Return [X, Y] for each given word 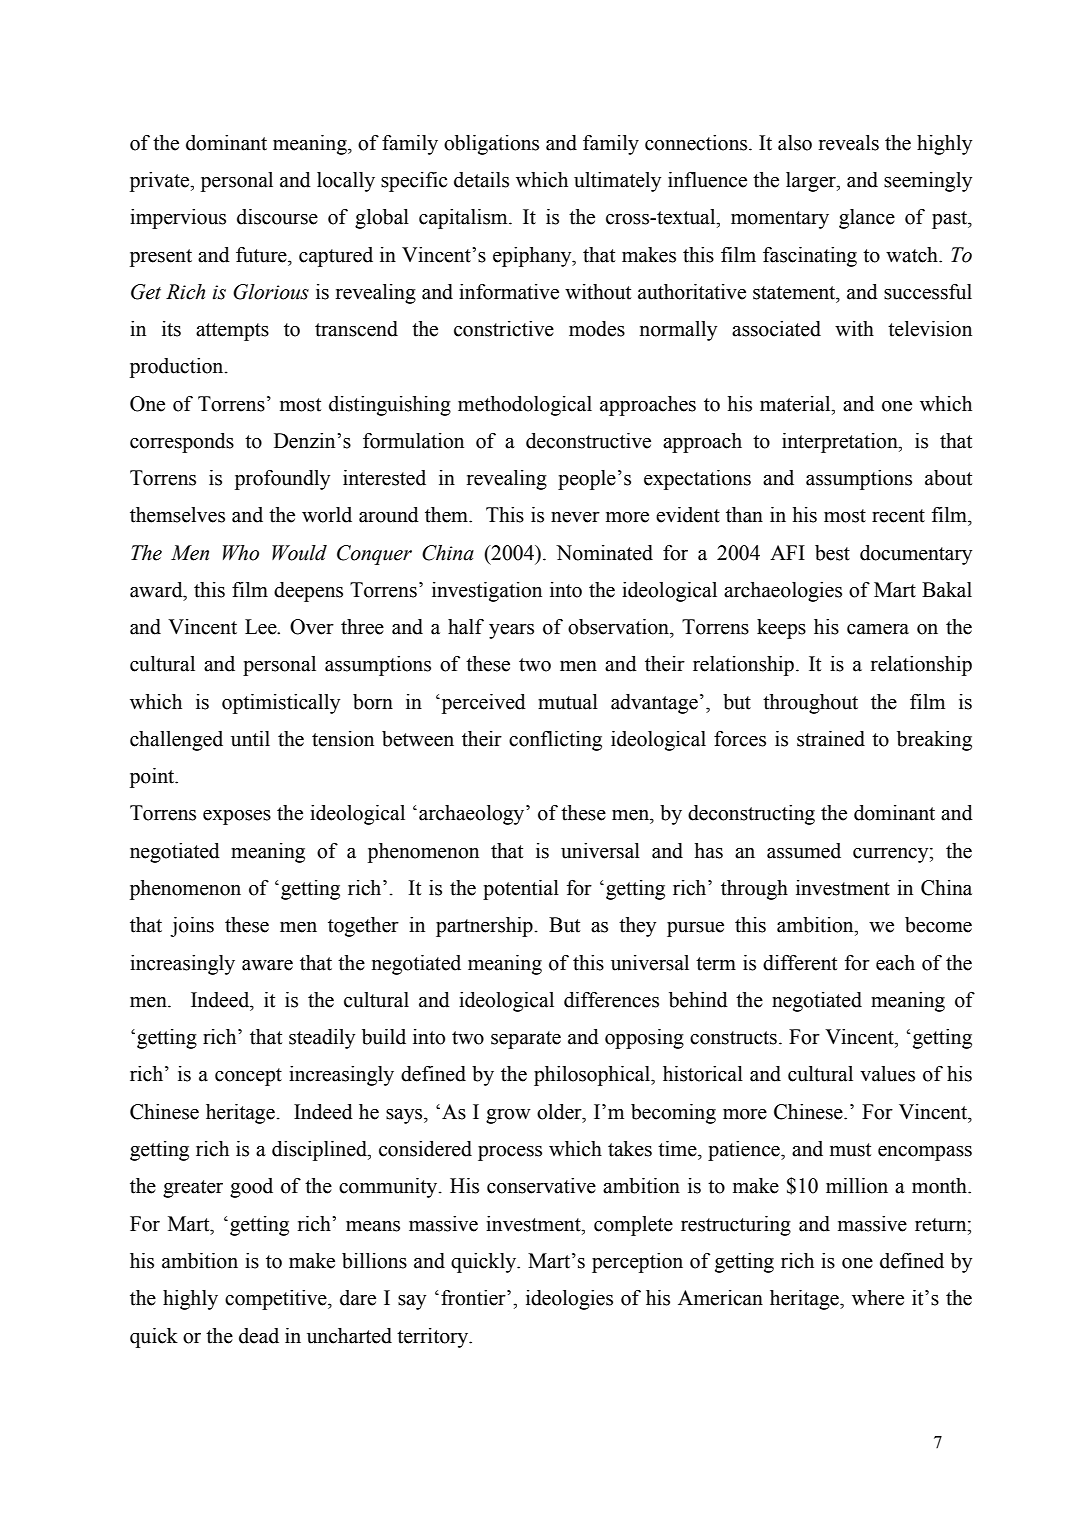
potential [521, 890]
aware [267, 965]
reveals [849, 143]
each [895, 963]
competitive [277, 1300]
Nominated [604, 553]
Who [241, 553]
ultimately [617, 182]
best [832, 553]
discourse [277, 217]
